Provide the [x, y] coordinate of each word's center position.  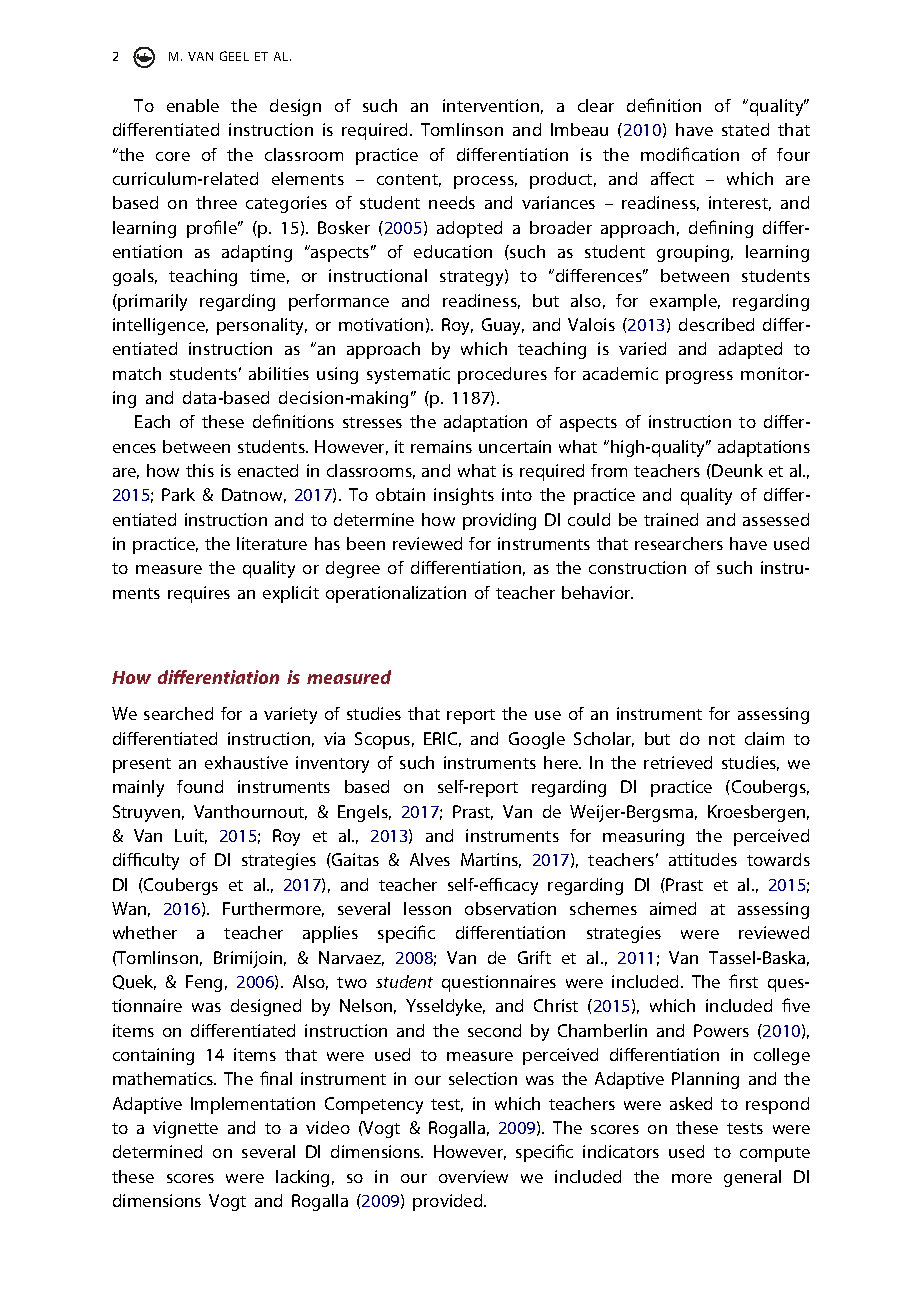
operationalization [396, 594]
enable [193, 105]
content [409, 180]
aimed [673, 908]
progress [699, 377]
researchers [679, 543]
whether [145, 932]
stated [745, 129]
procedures [502, 375]
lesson [427, 908]
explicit [291, 594]
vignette [185, 1129]
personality [262, 326]
